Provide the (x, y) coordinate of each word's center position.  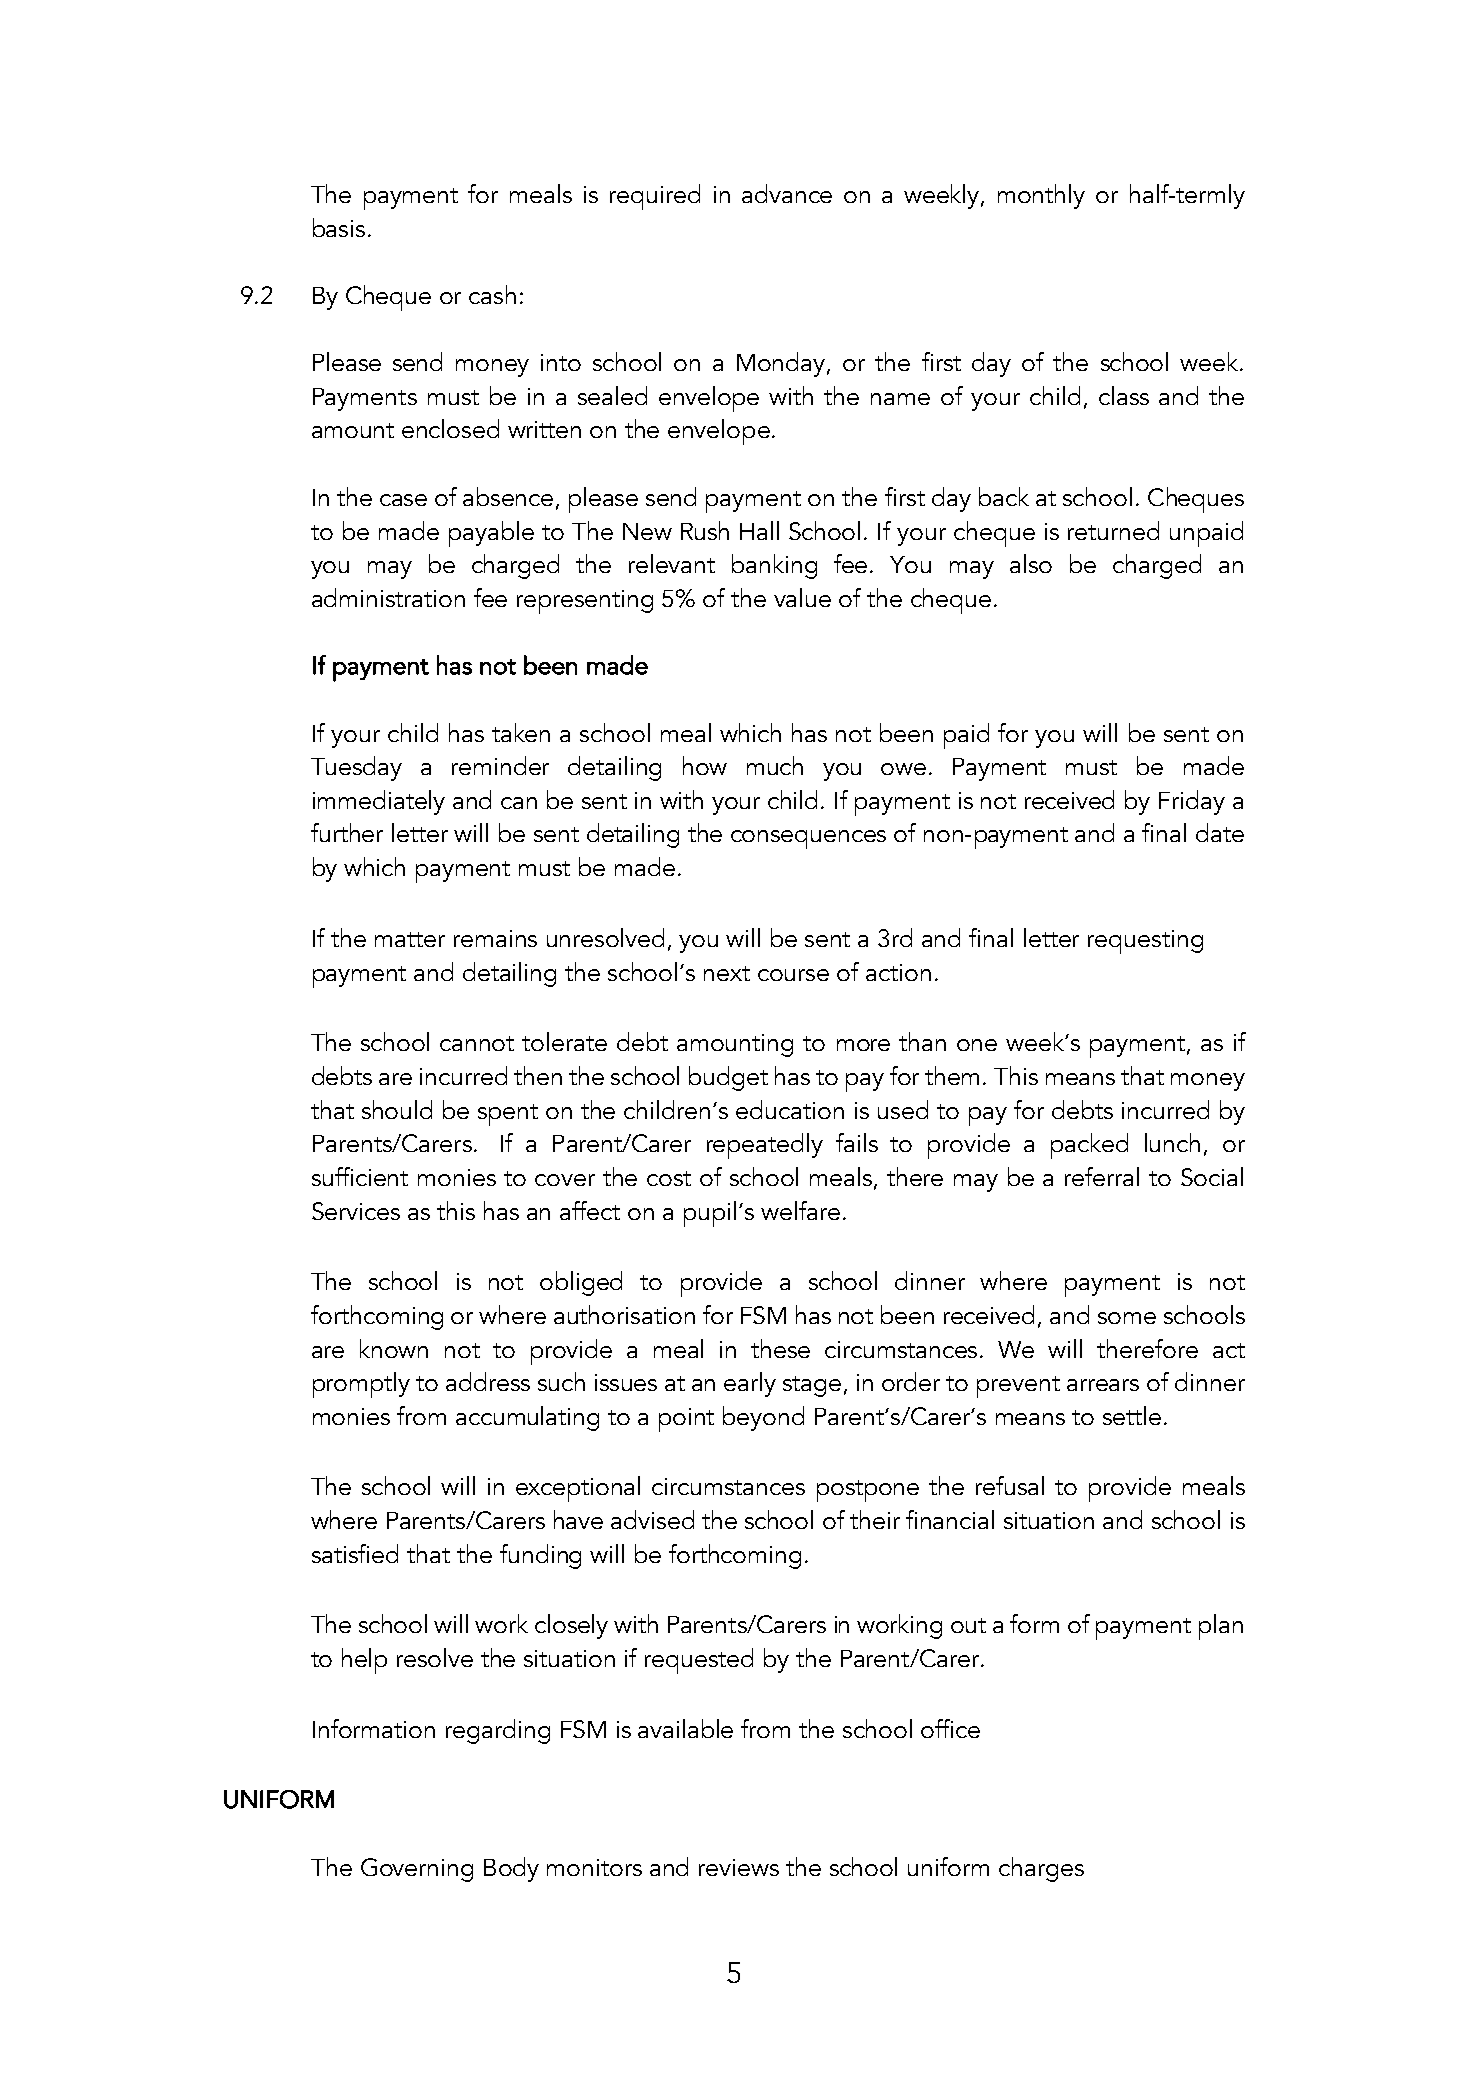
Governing (417, 1870)
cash (492, 294)
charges (1041, 1869)
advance (787, 193)
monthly (1041, 196)
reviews (739, 1867)
